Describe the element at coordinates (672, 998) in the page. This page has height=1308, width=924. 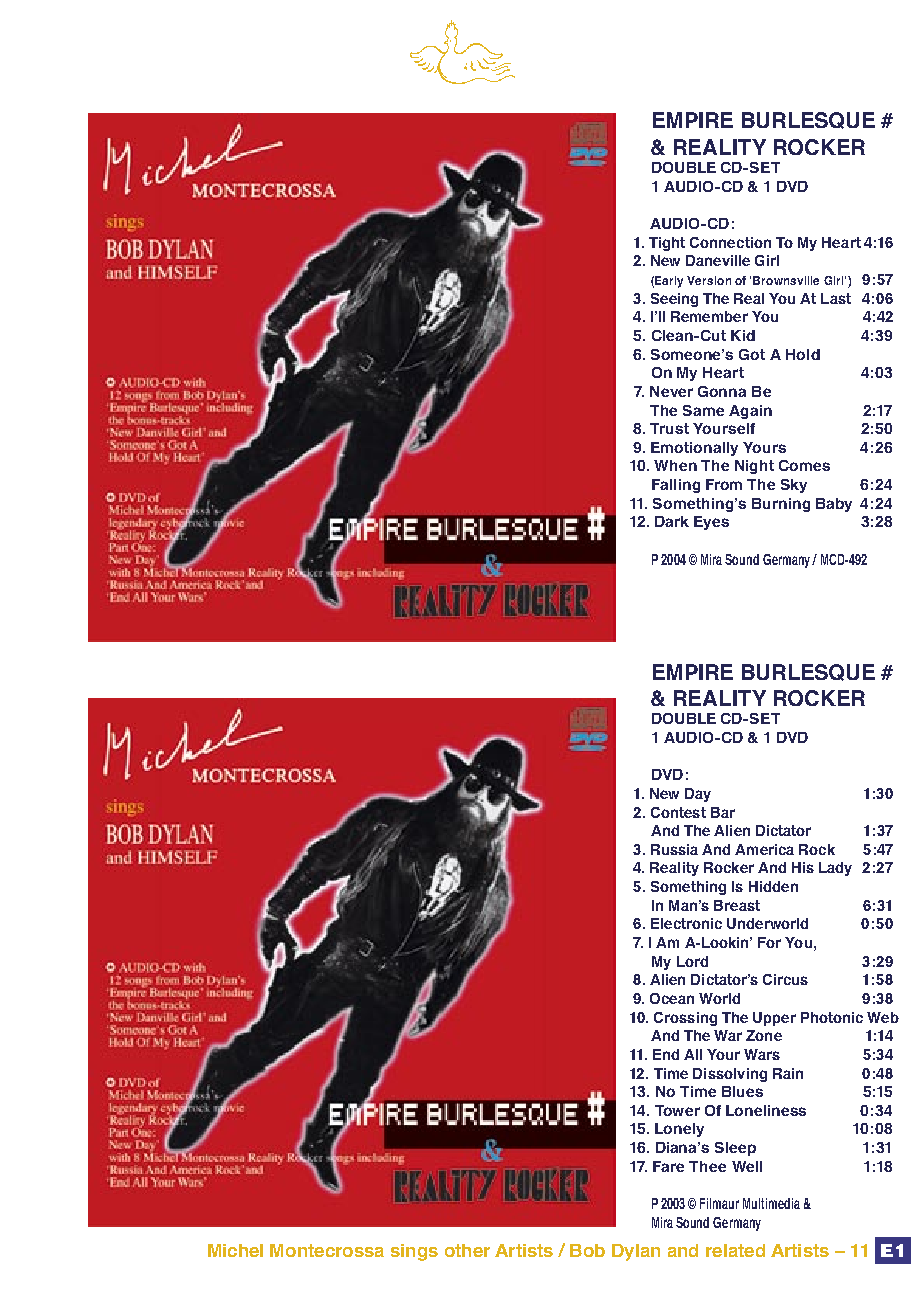
I see `Ocean` at that location.
